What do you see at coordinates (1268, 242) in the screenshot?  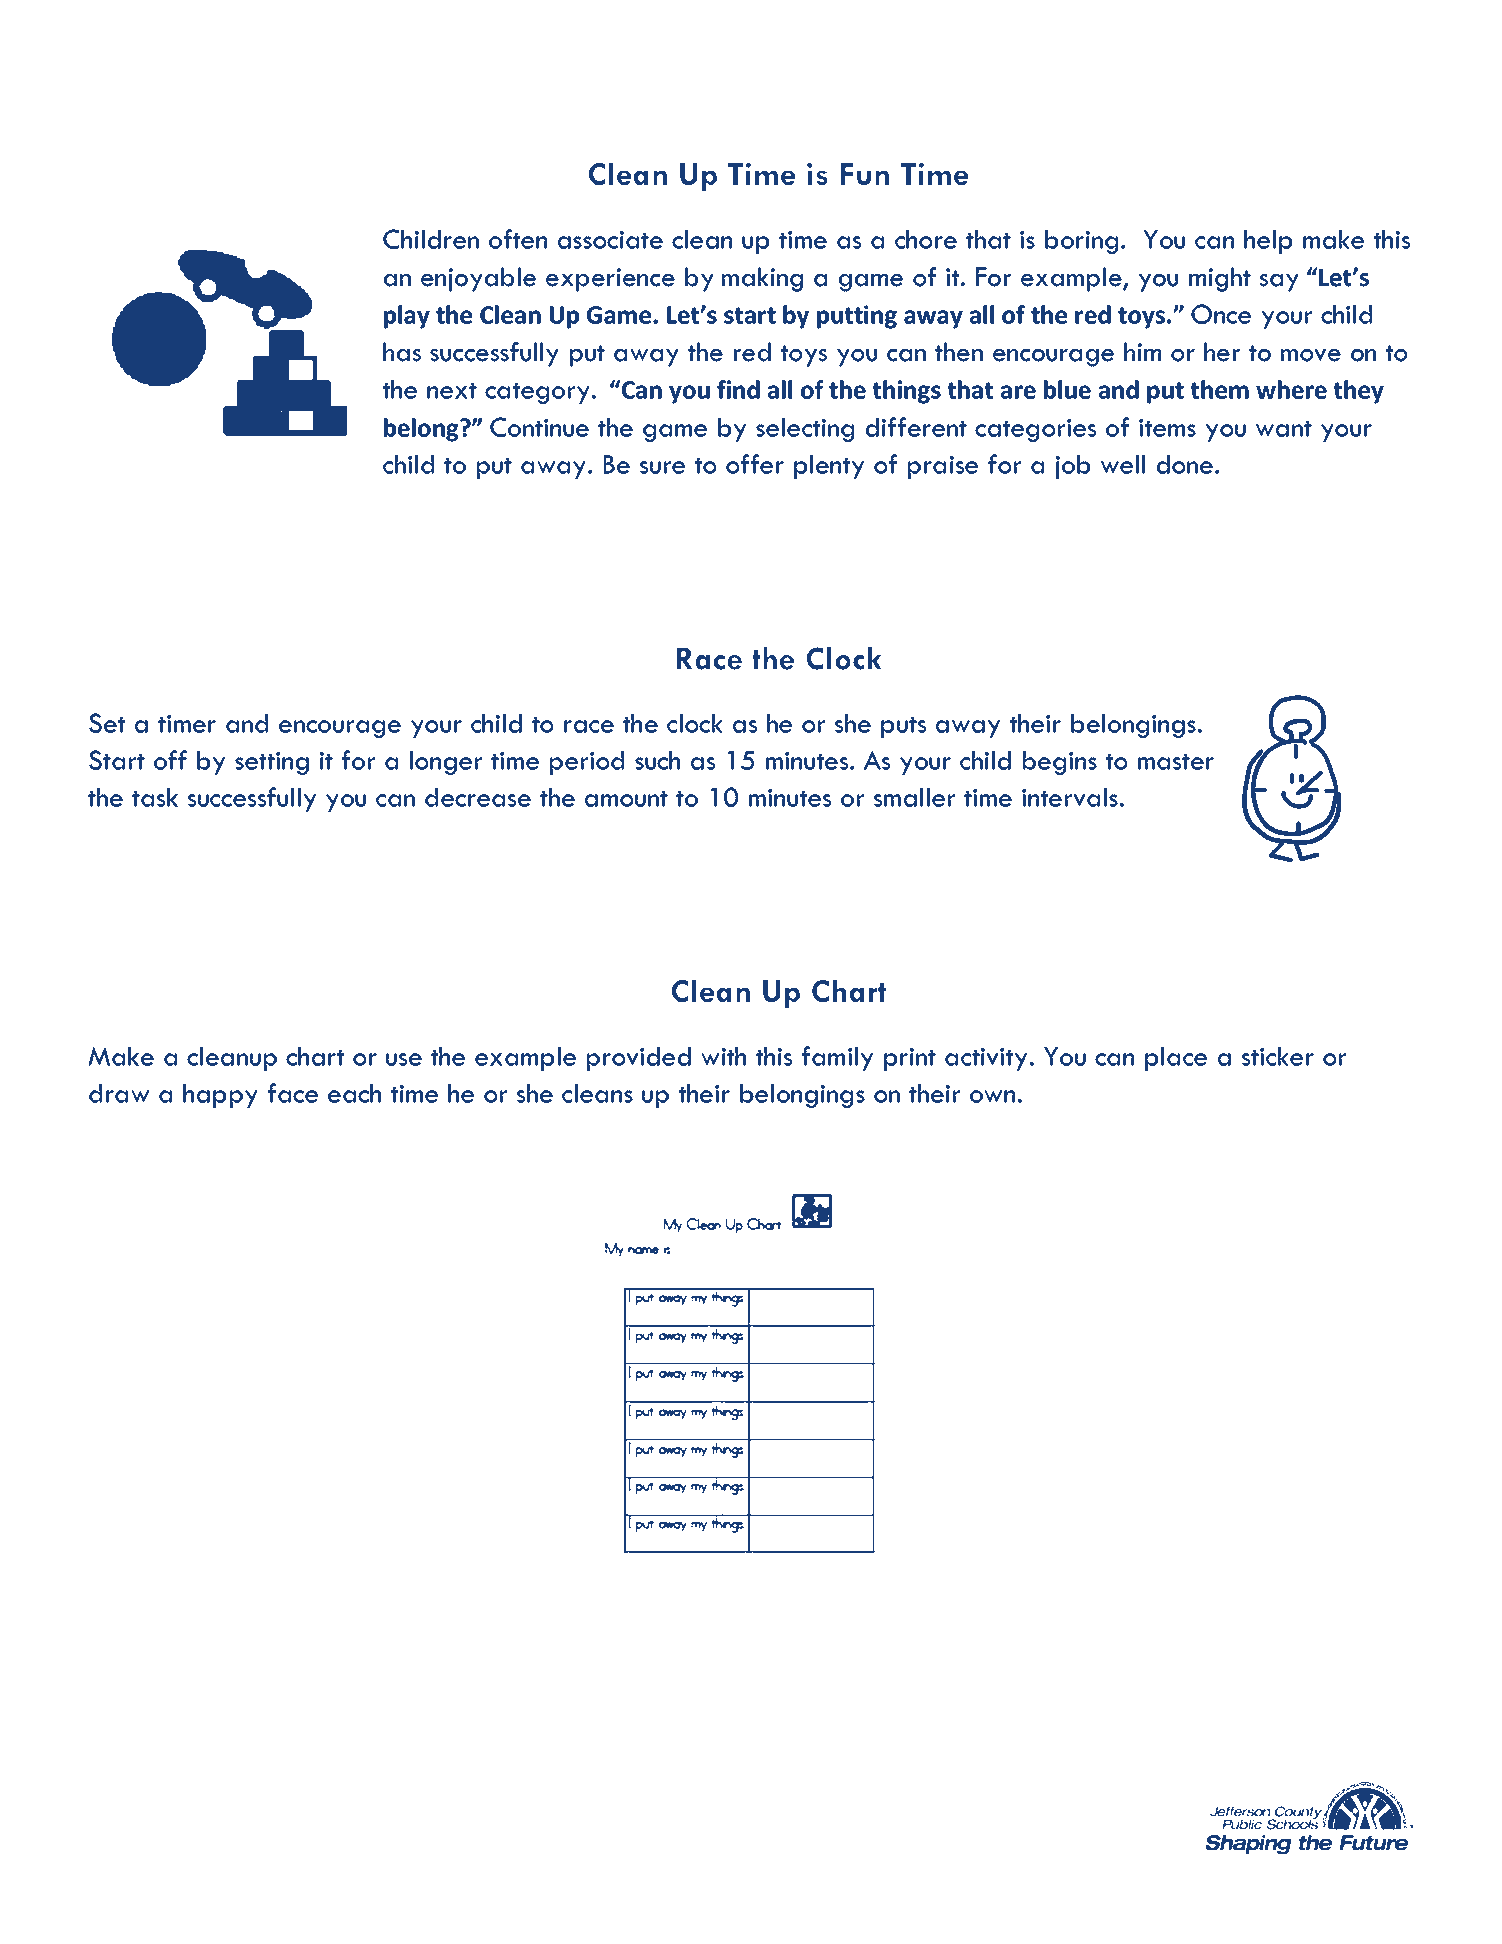 I see `help` at bounding box center [1268, 242].
